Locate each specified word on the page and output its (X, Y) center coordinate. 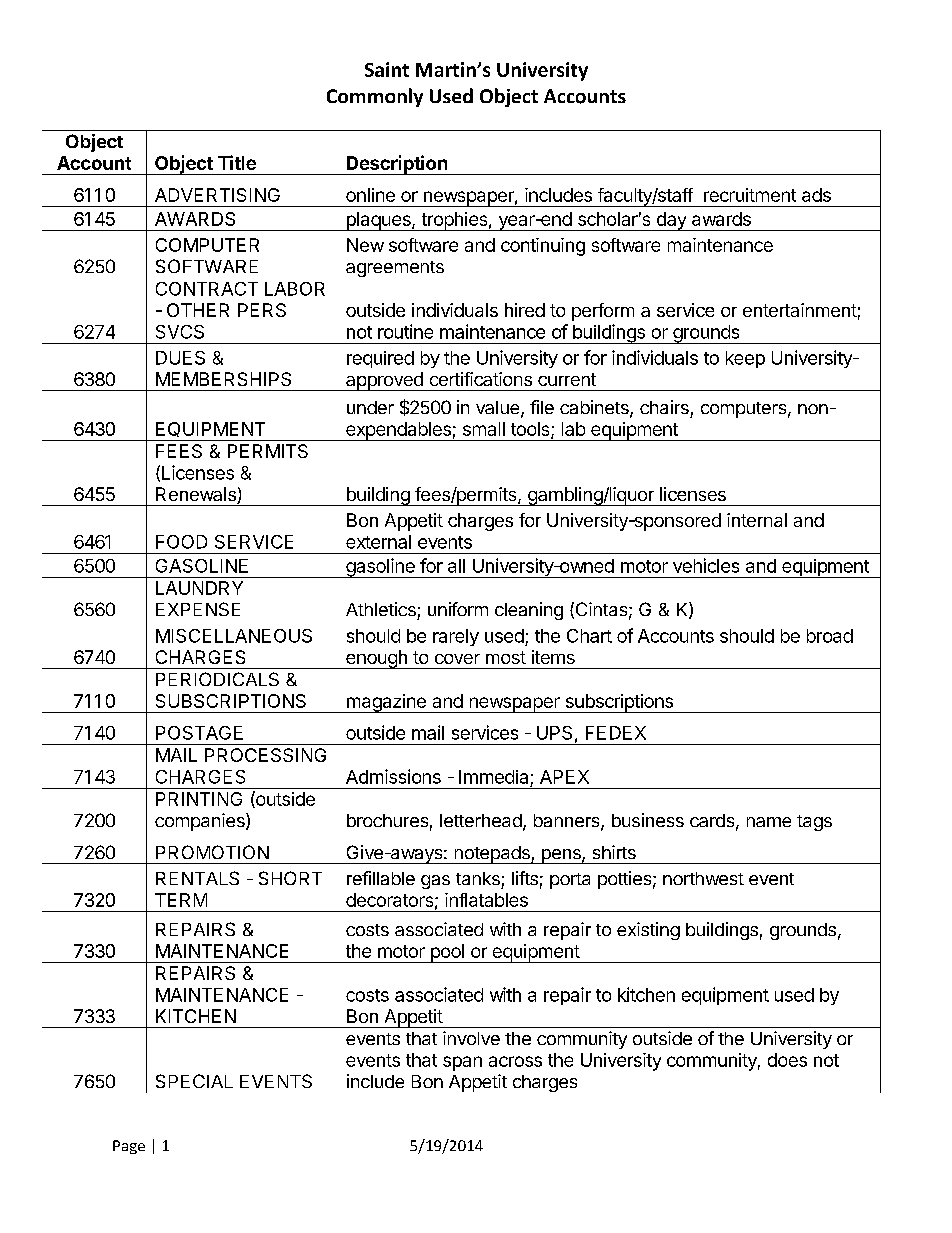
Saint (387, 69)
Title (237, 162)
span (462, 1063)
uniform (458, 609)
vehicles (706, 565)
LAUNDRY (199, 588)
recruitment (750, 195)
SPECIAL (194, 1081)
